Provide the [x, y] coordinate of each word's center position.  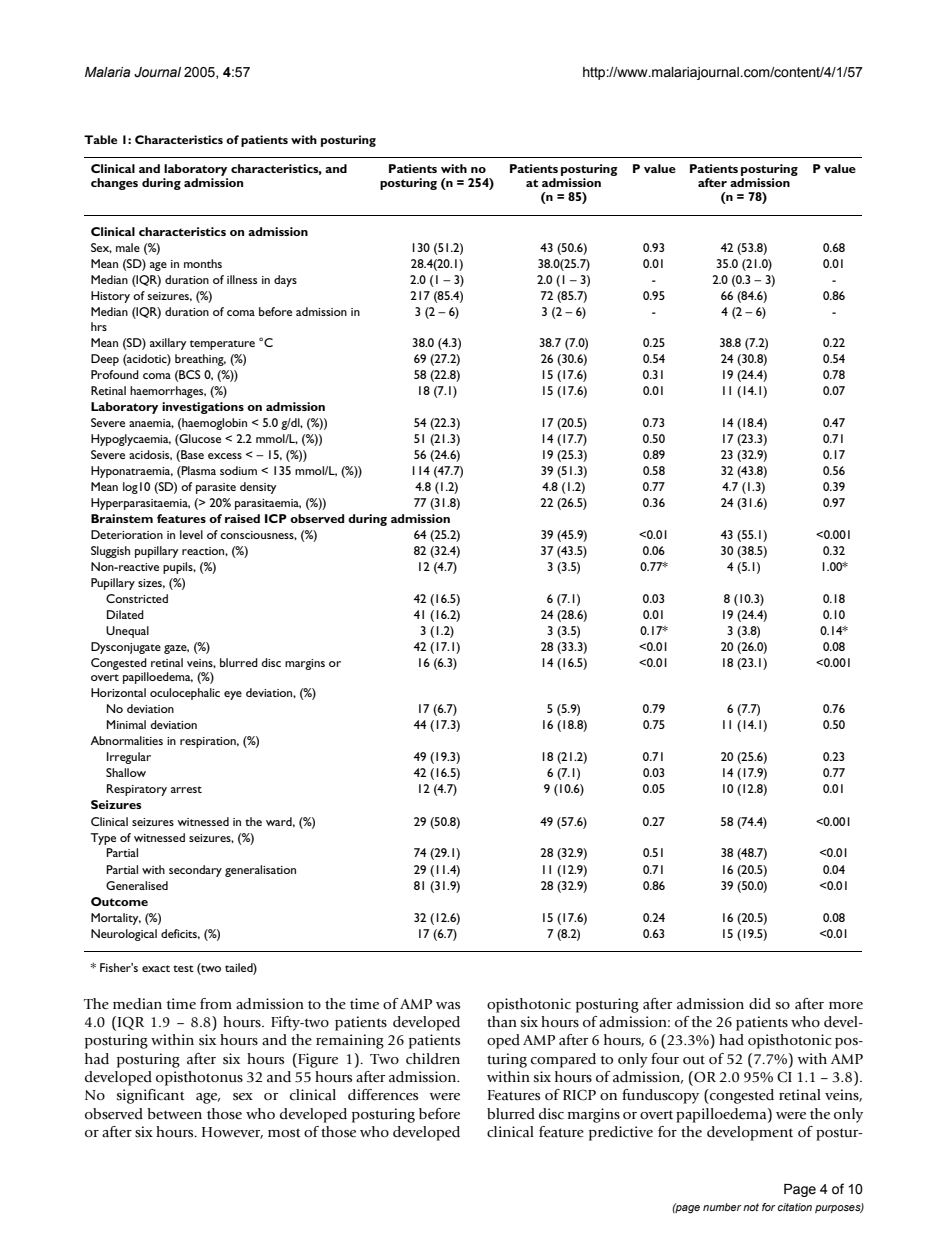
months [203, 263]
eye [233, 695]
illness [242, 279]
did [760, 1004]
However [232, 1133]
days [285, 281]
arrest [186, 789]
